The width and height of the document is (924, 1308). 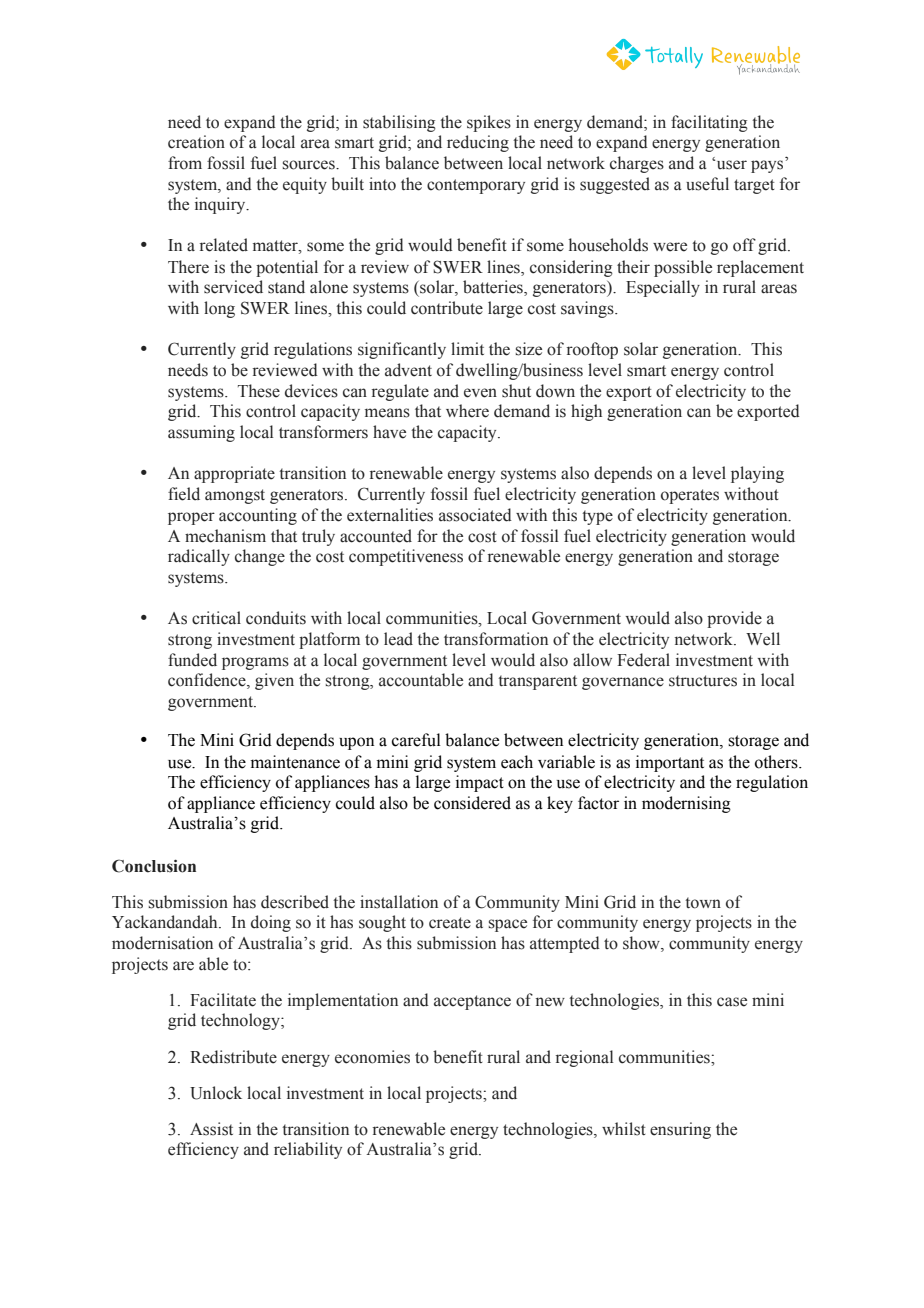 I want to click on reducing, so click(x=478, y=143).
